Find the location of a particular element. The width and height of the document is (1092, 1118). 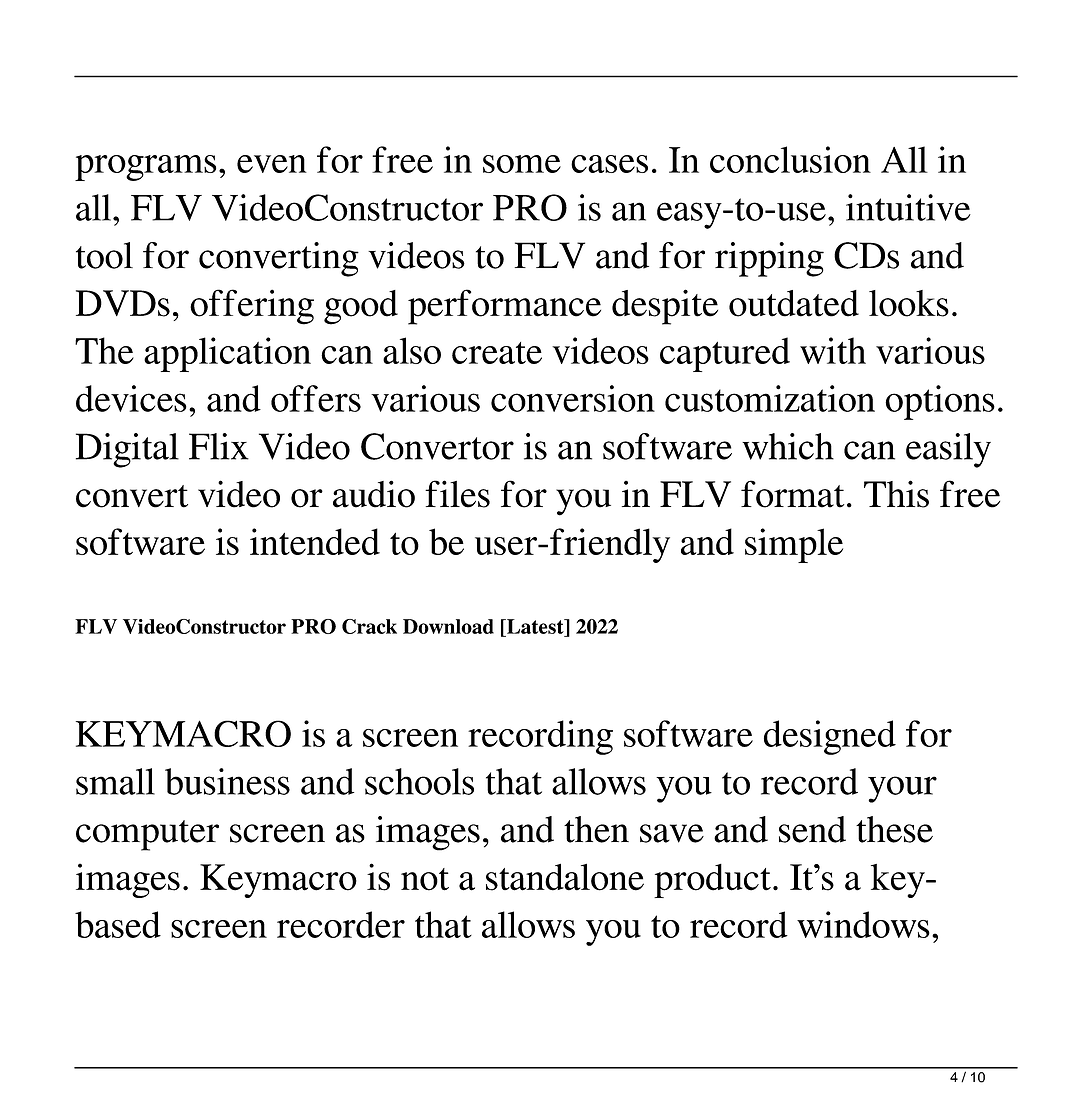

programs is located at coordinates (145, 168).
